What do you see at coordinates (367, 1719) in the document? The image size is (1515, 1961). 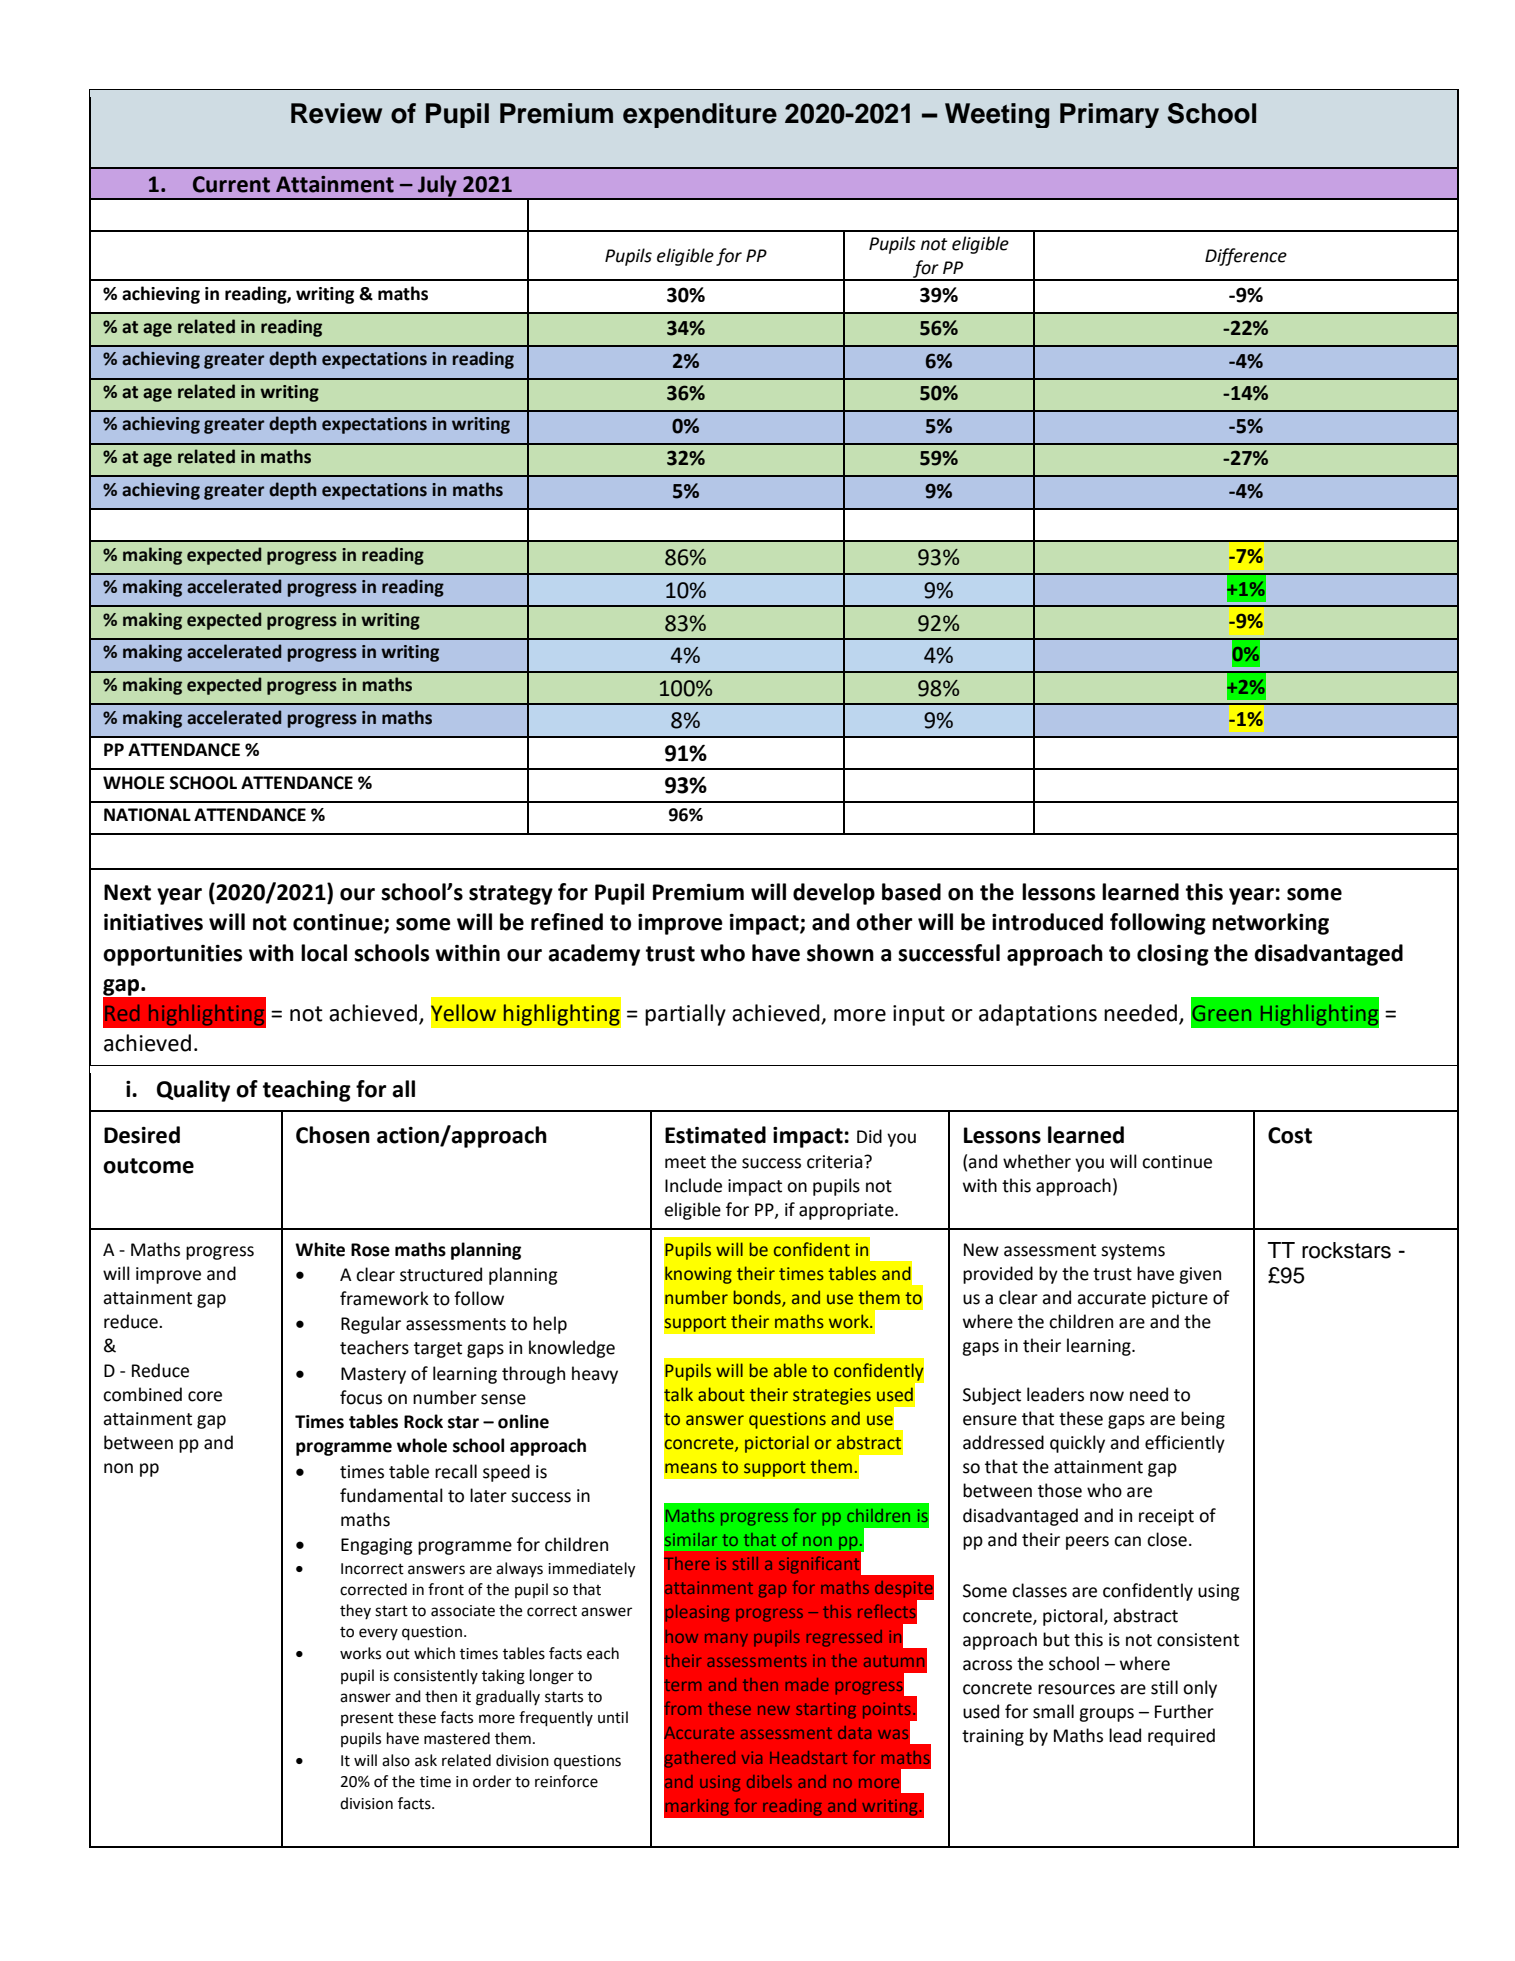 I see `present` at bounding box center [367, 1719].
